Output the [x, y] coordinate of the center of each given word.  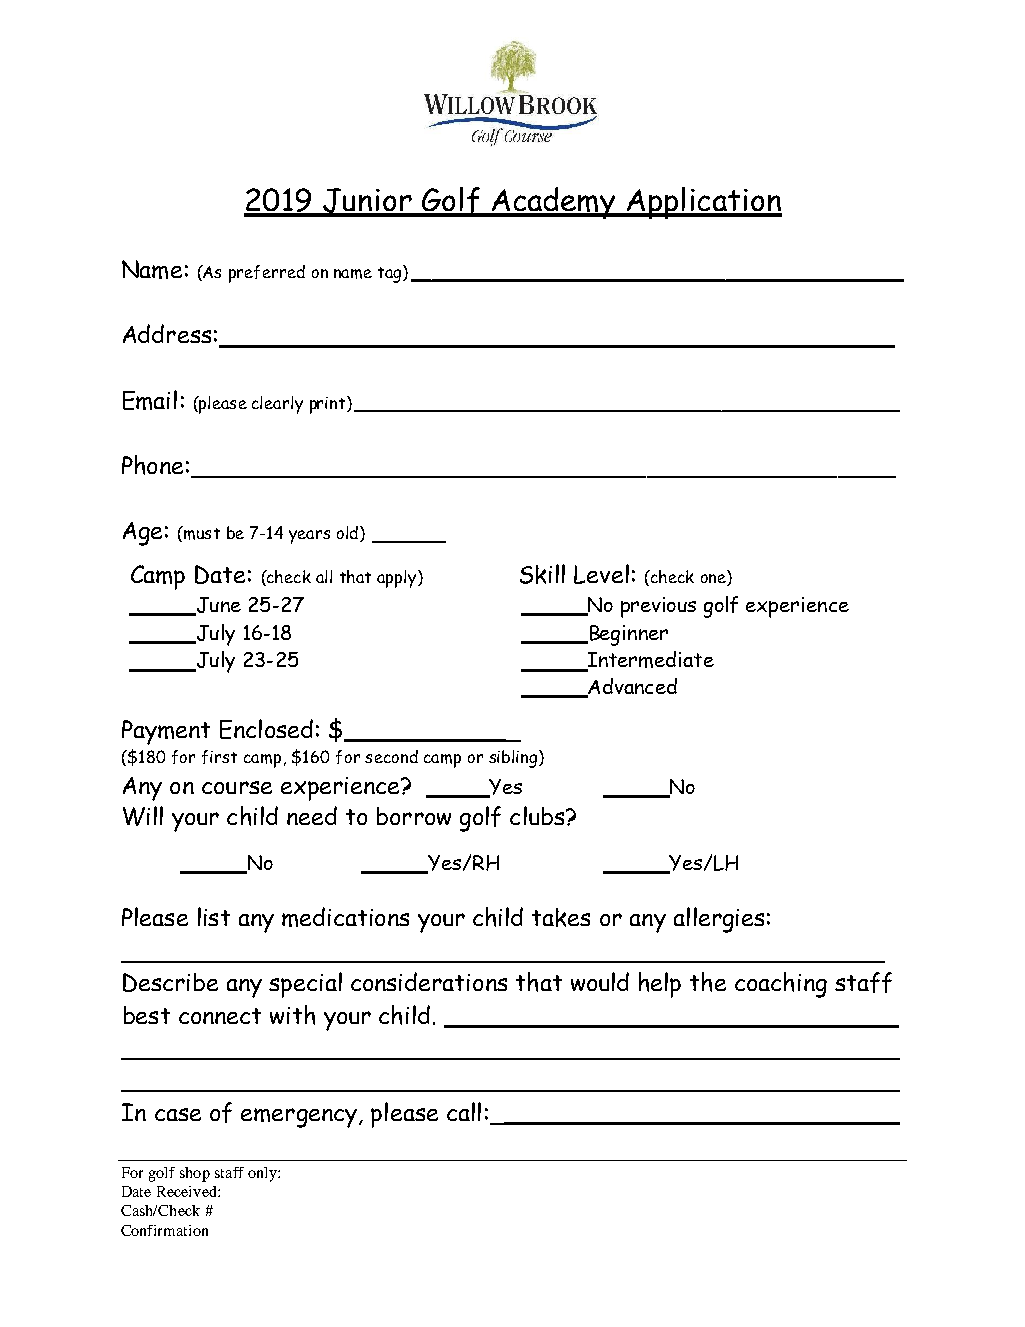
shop [195, 1174]
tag [391, 274]
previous [658, 607]
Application [703, 203]
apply [398, 579]
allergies [719, 920]
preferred [267, 274]
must [201, 533]
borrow [414, 816]
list [214, 916]
